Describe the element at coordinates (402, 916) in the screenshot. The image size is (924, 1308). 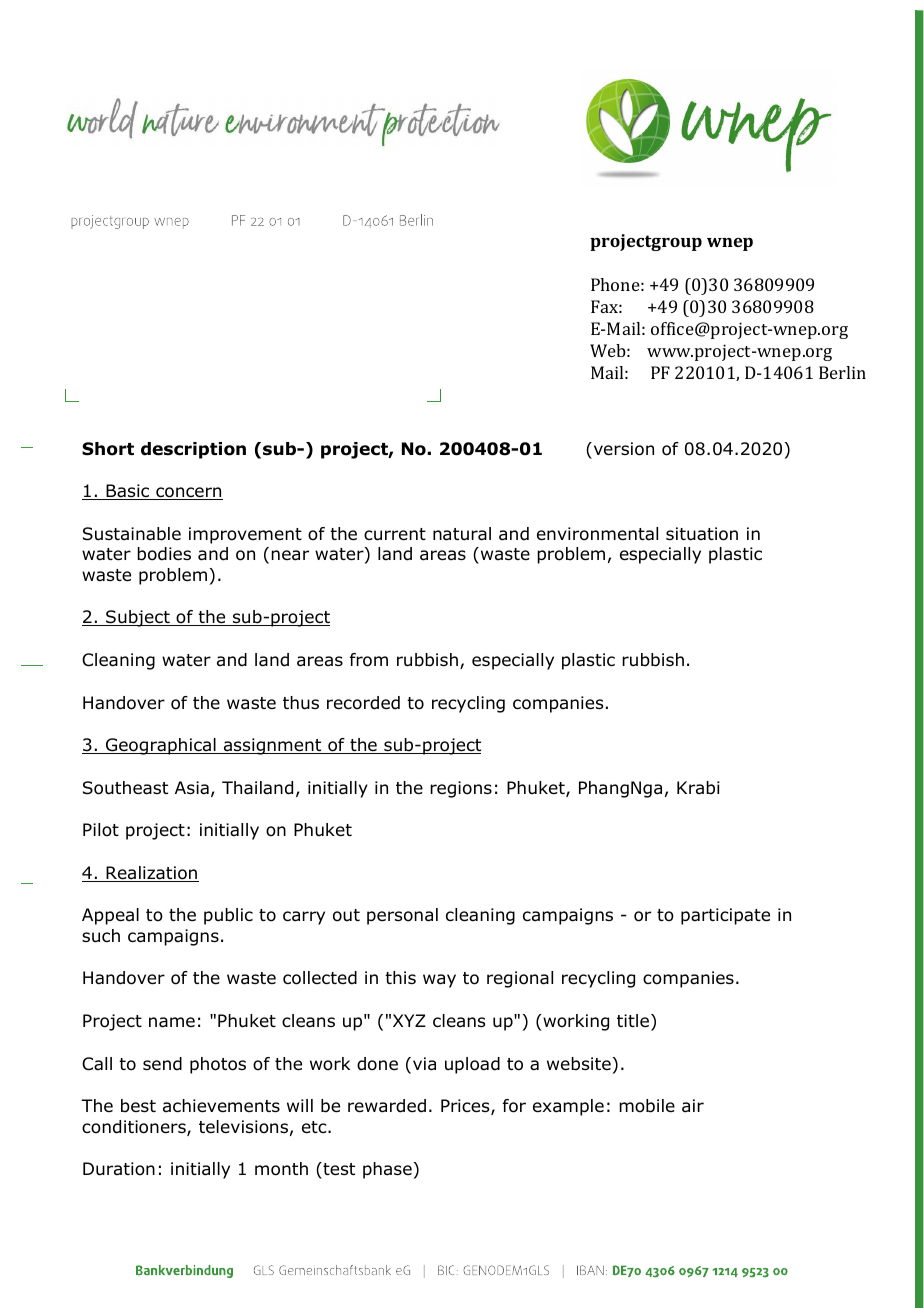
I see `personal` at that location.
